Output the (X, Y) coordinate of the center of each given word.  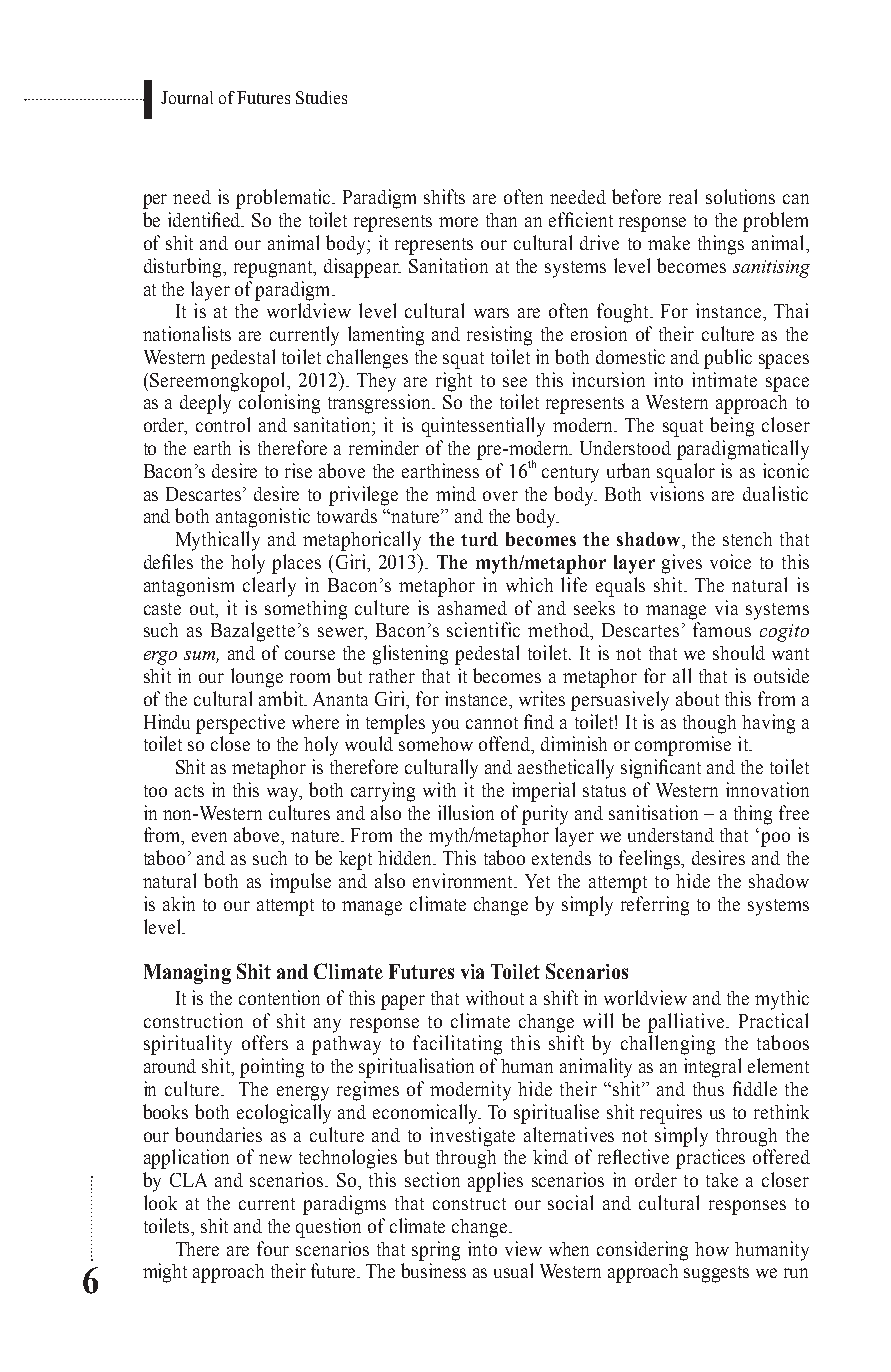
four (273, 1248)
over (500, 496)
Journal (187, 97)
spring (436, 1251)
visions (677, 493)
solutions (740, 196)
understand (671, 835)
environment (464, 880)
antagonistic (263, 518)
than (501, 220)
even (209, 837)
